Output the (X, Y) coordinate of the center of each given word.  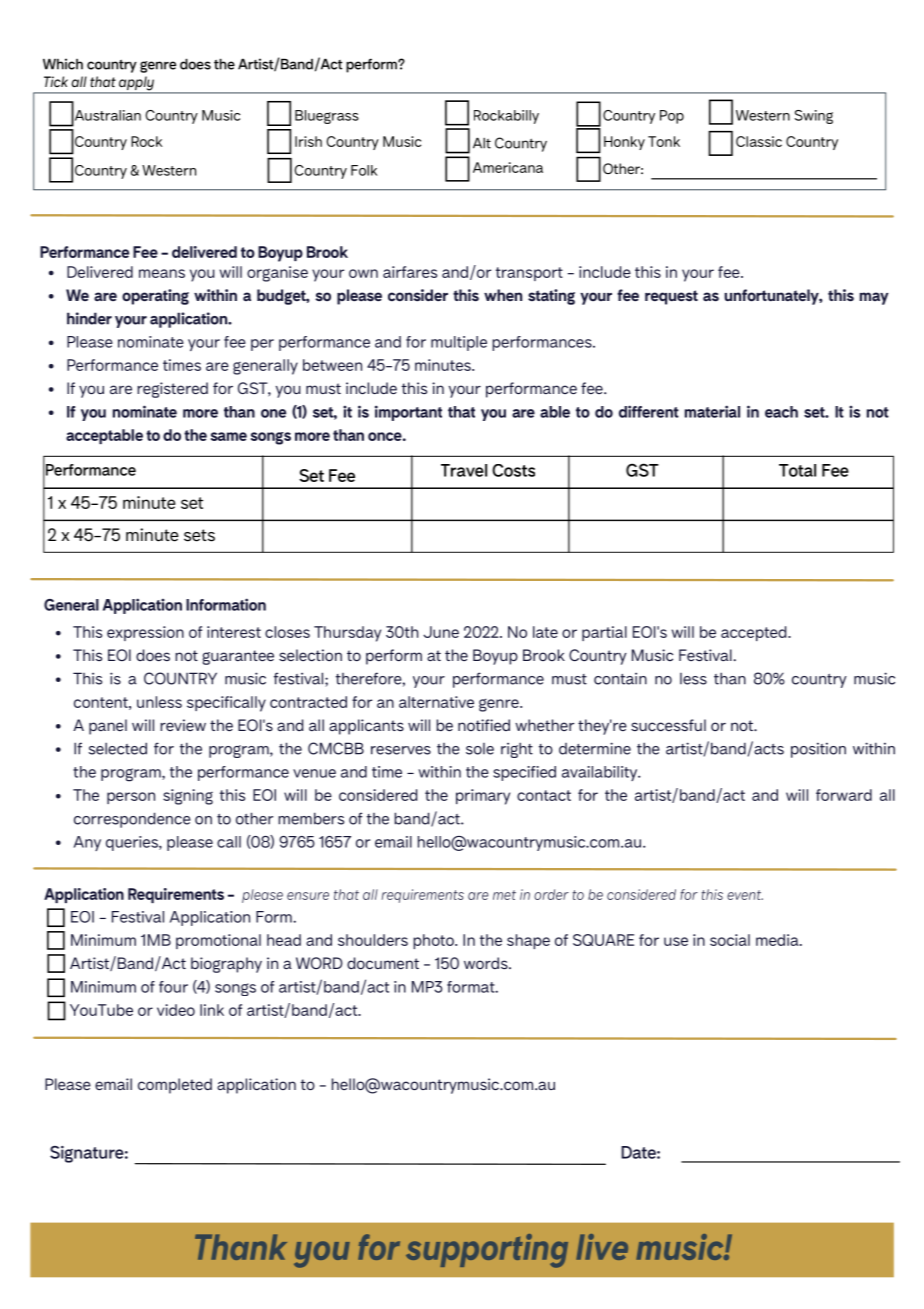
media (778, 940)
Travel (464, 470)
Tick (56, 81)
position (818, 750)
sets (199, 535)
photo (434, 941)
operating (155, 297)
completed (175, 1086)
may (874, 298)
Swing (814, 117)
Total (797, 470)
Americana (508, 167)
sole (480, 749)
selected (118, 748)
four (173, 987)
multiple (459, 343)
